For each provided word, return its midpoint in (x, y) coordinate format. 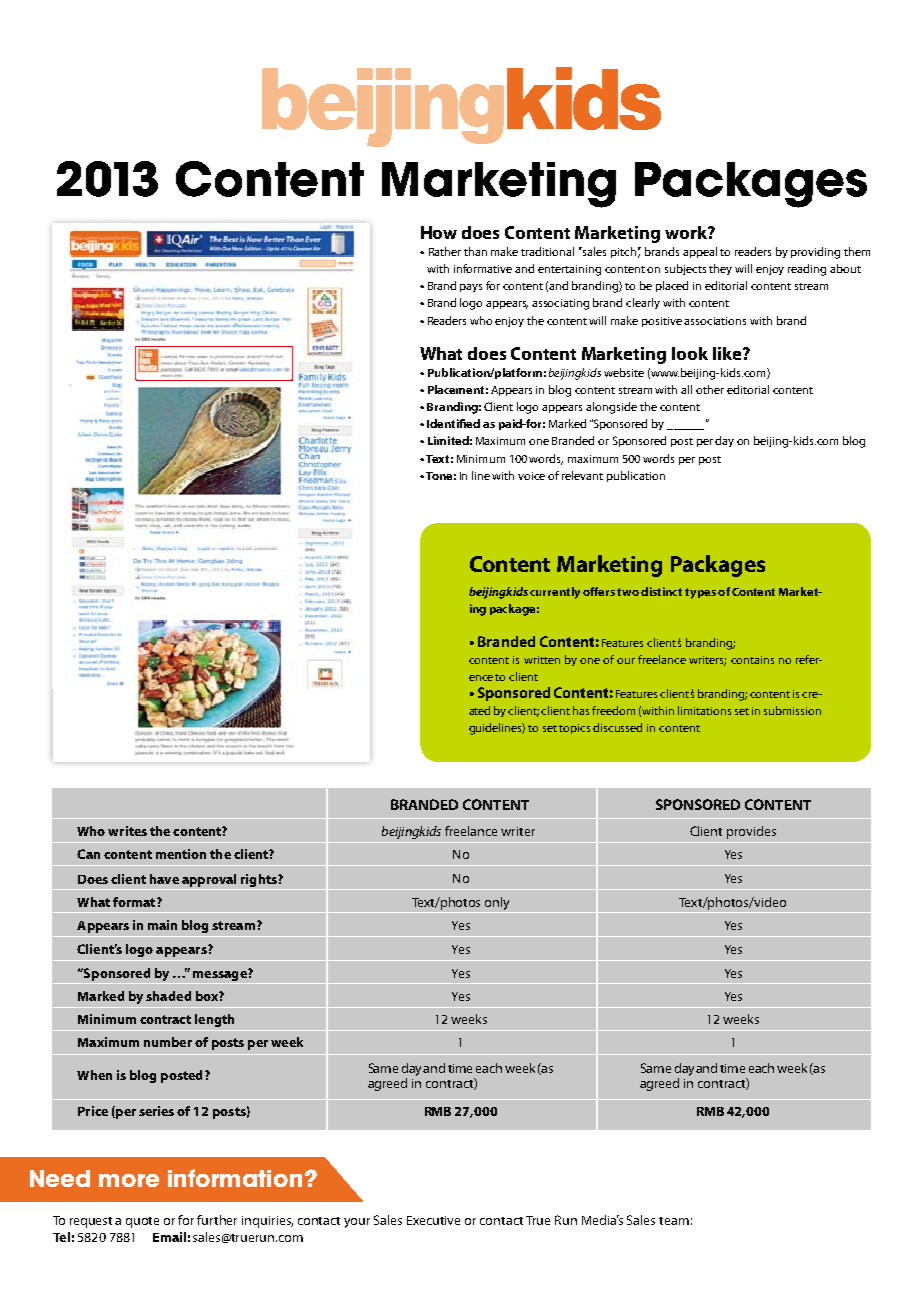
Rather (445, 251)
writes (127, 831)
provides (751, 832)
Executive (433, 1220)
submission (792, 710)
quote (142, 1222)
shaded (168, 996)
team (674, 1221)
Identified (453, 423)
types (700, 593)
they (720, 269)
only (497, 905)
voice (531, 476)
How (439, 232)
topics (574, 729)
